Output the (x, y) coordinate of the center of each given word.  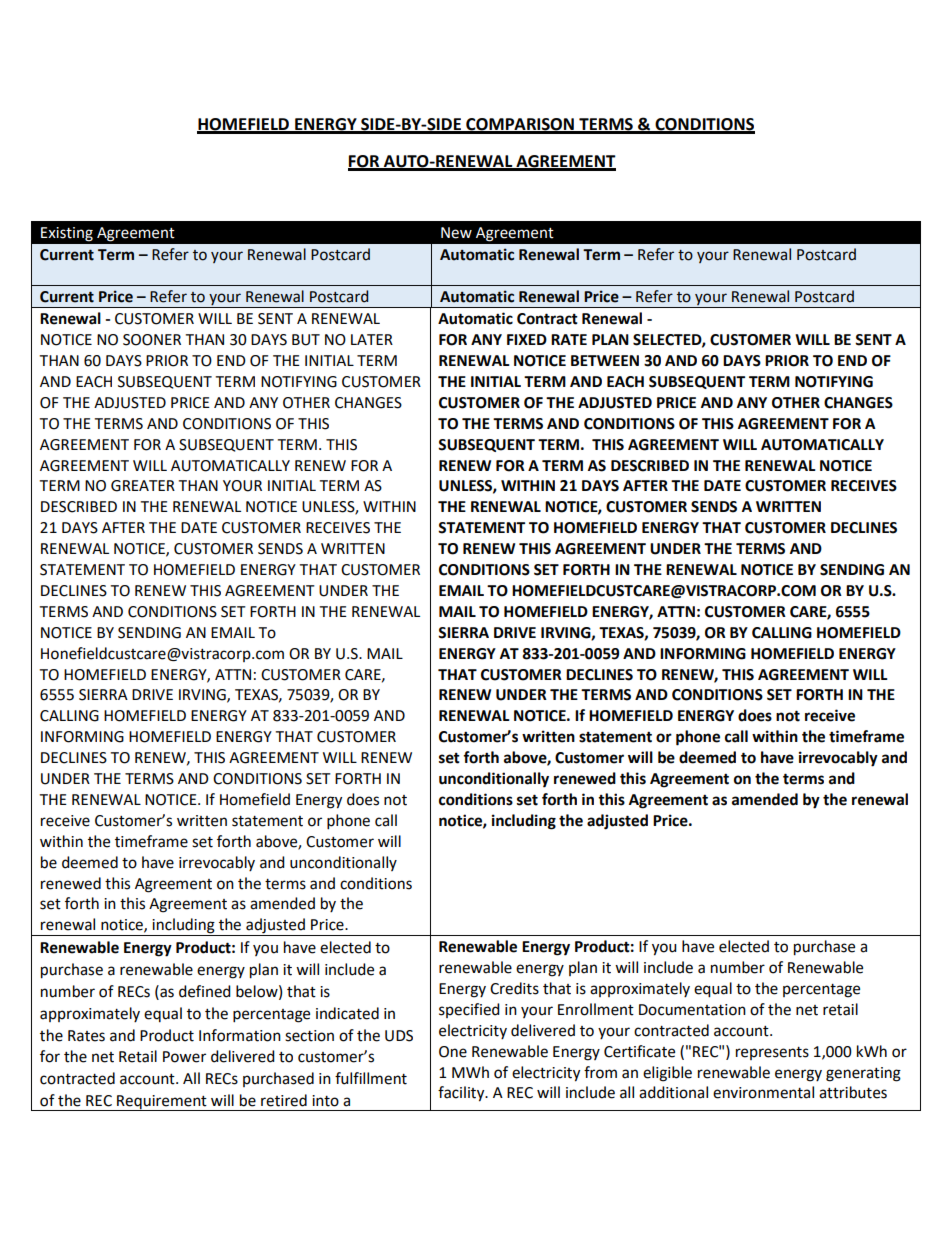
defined (205, 991)
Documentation (692, 1010)
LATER (372, 339)
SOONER (152, 340)
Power (184, 1057)
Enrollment (596, 1009)
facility (462, 1094)
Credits (514, 988)
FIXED (527, 339)
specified (469, 1010)
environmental (763, 1092)
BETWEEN (605, 360)
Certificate (639, 1051)
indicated (347, 1013)
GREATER (143, 486)
